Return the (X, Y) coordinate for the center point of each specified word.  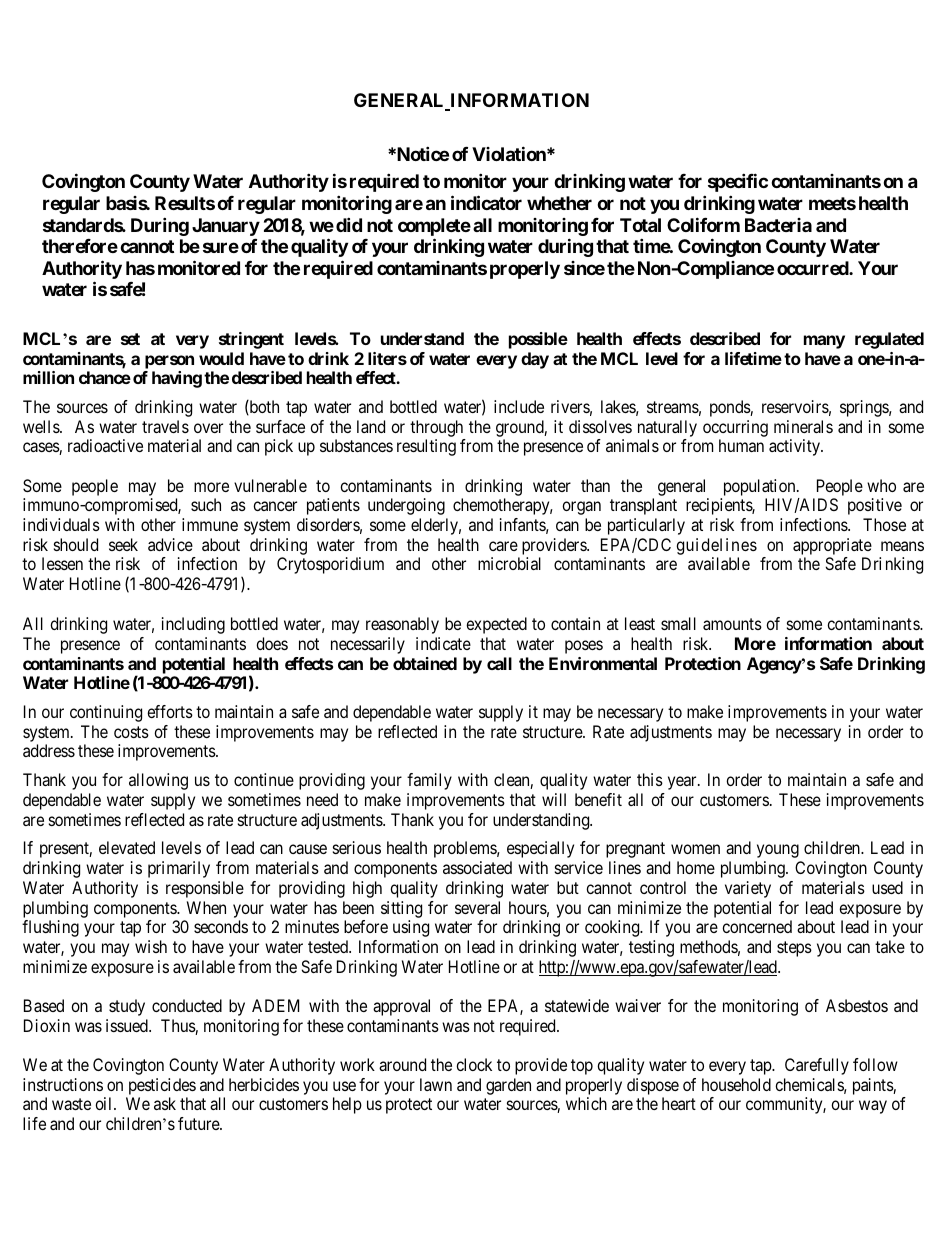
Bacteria (778, 225)
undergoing (406, 506)
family (429, 781)
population (759, 489)
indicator (486, 202)
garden (508, 1086)
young (778, 851)
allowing (158, 781)
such (206, 504)
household (736, 1084)
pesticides (161, 1088)
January (226, 227)
